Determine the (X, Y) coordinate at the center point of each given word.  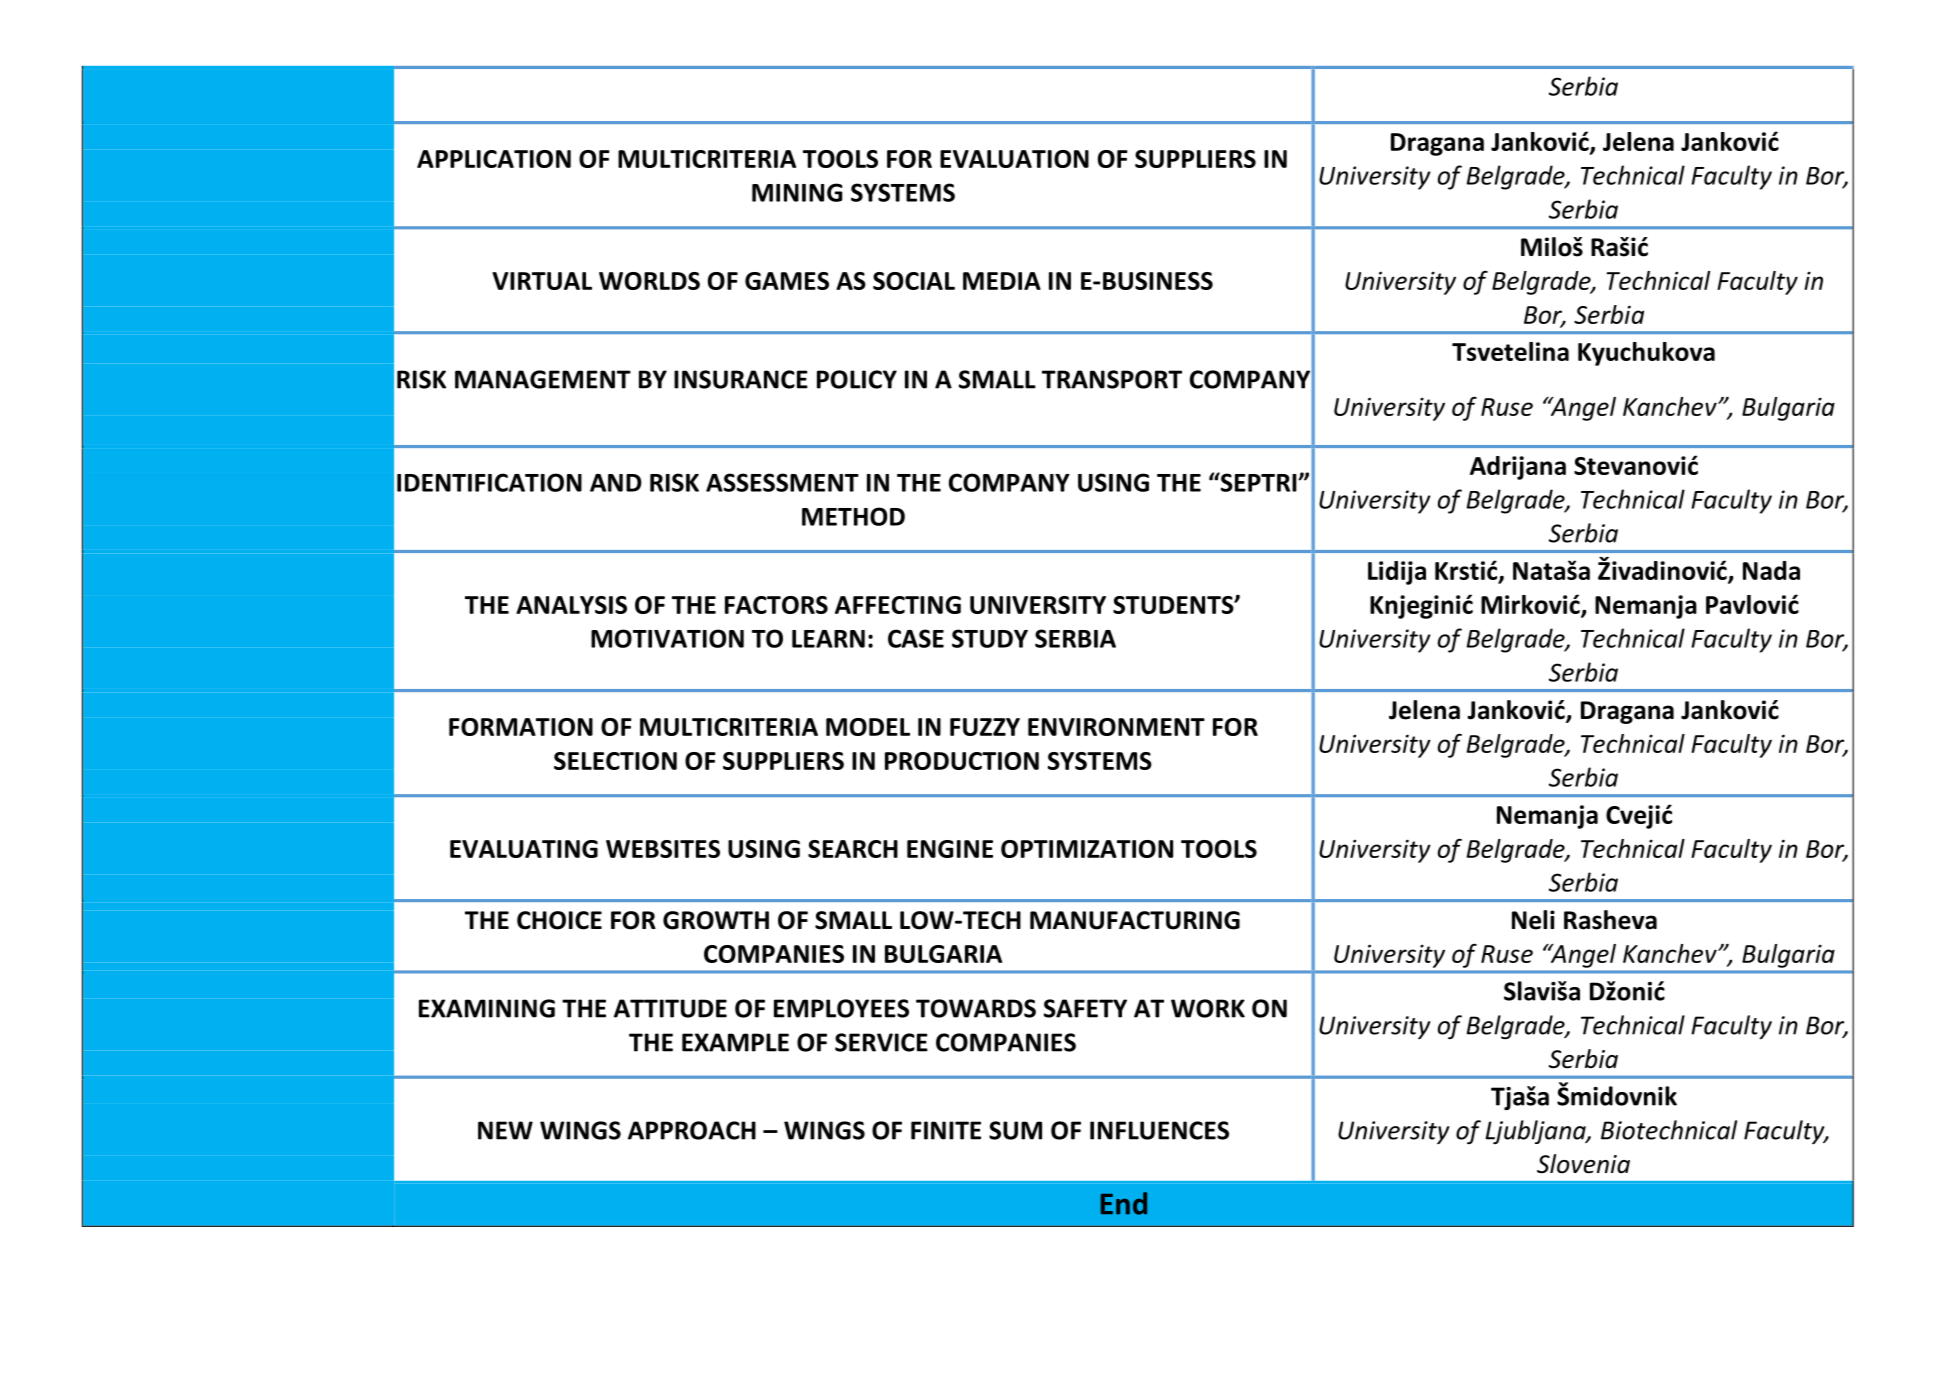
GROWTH (716, 920)
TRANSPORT (1112, 379)
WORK (1208, 1008)
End (1124, 1203)
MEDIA (1002, 281)
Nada (1771, 570)
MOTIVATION (667, 638)
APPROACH (692, 1130)
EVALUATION (1014, 159)
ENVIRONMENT (1116, 727)
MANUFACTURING (1135, 920)
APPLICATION (494, 159)
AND (616, 483)
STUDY (990, 638)
